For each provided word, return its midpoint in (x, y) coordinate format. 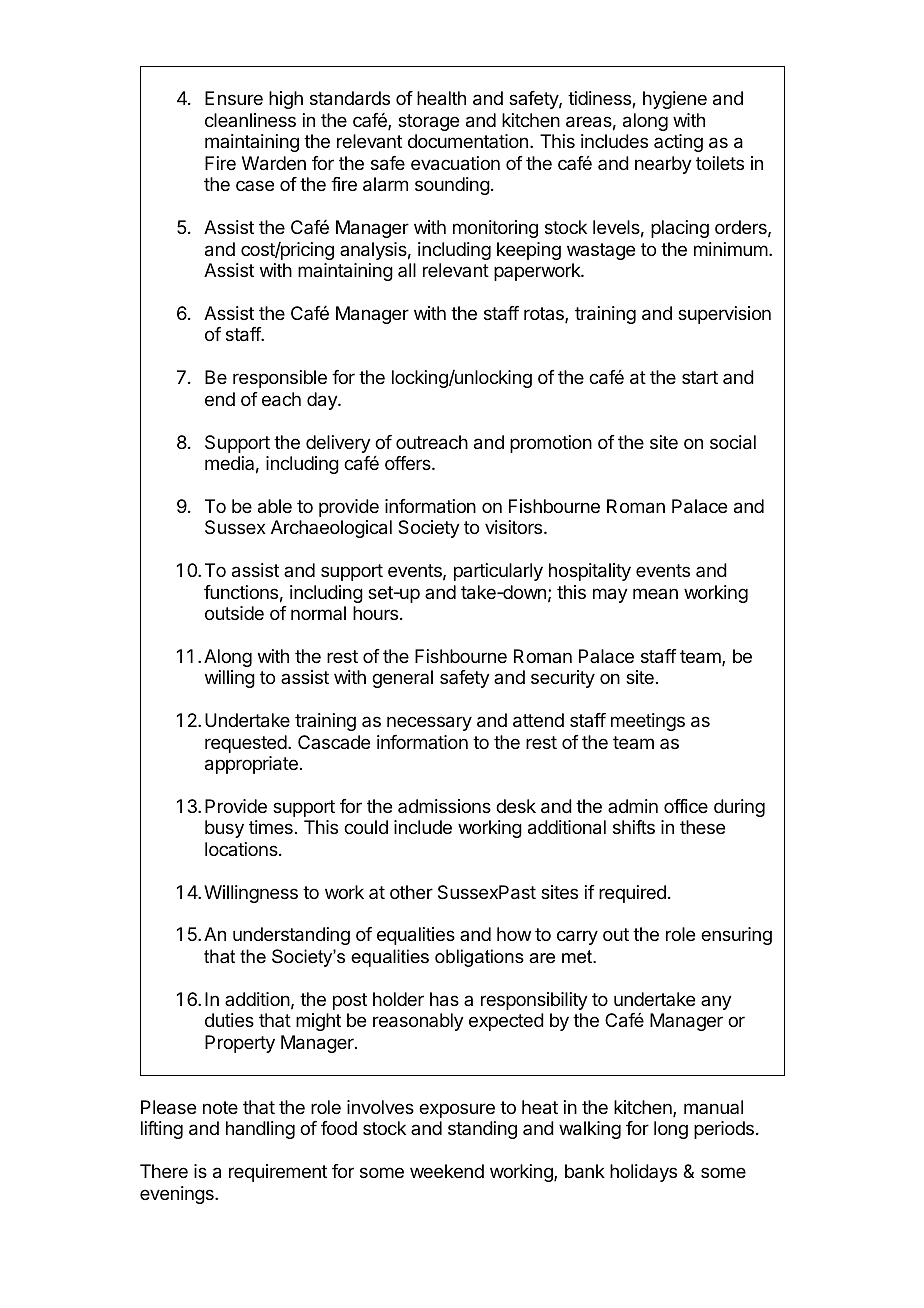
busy (224, 829)
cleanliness (250, 120)
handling (260, 1130)
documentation (468, 141)
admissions (444, 806)
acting (678, 143)
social (733, 442)
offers (409, 463)
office (686, 806)
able (275, 506)
